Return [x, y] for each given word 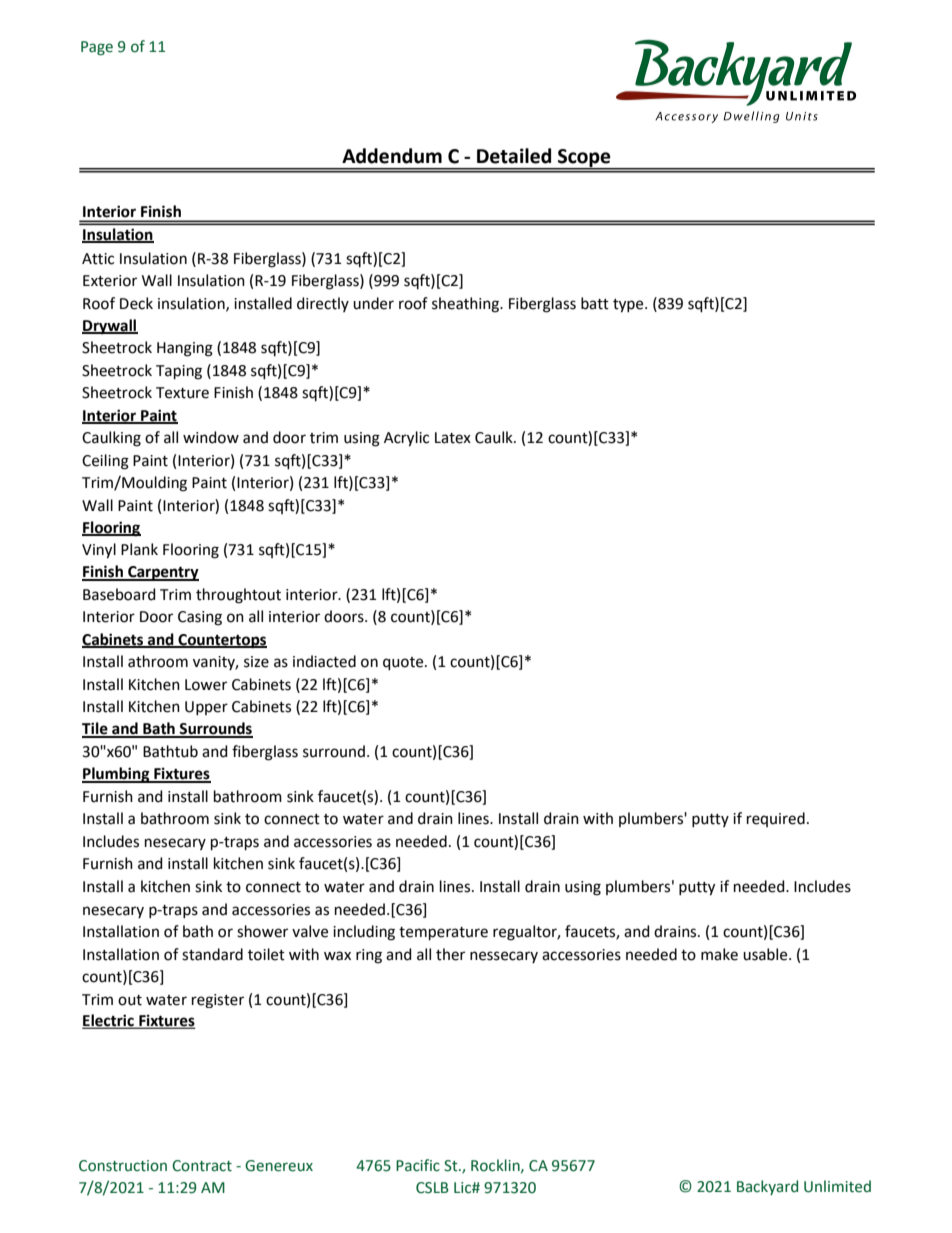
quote [404, 663]
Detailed [514, 156]
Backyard [767, 1187]
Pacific [418, 1165]
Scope [584, 159]
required [776, 819]
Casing [200, 618]
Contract [202, 1166]
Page [97, 48]
